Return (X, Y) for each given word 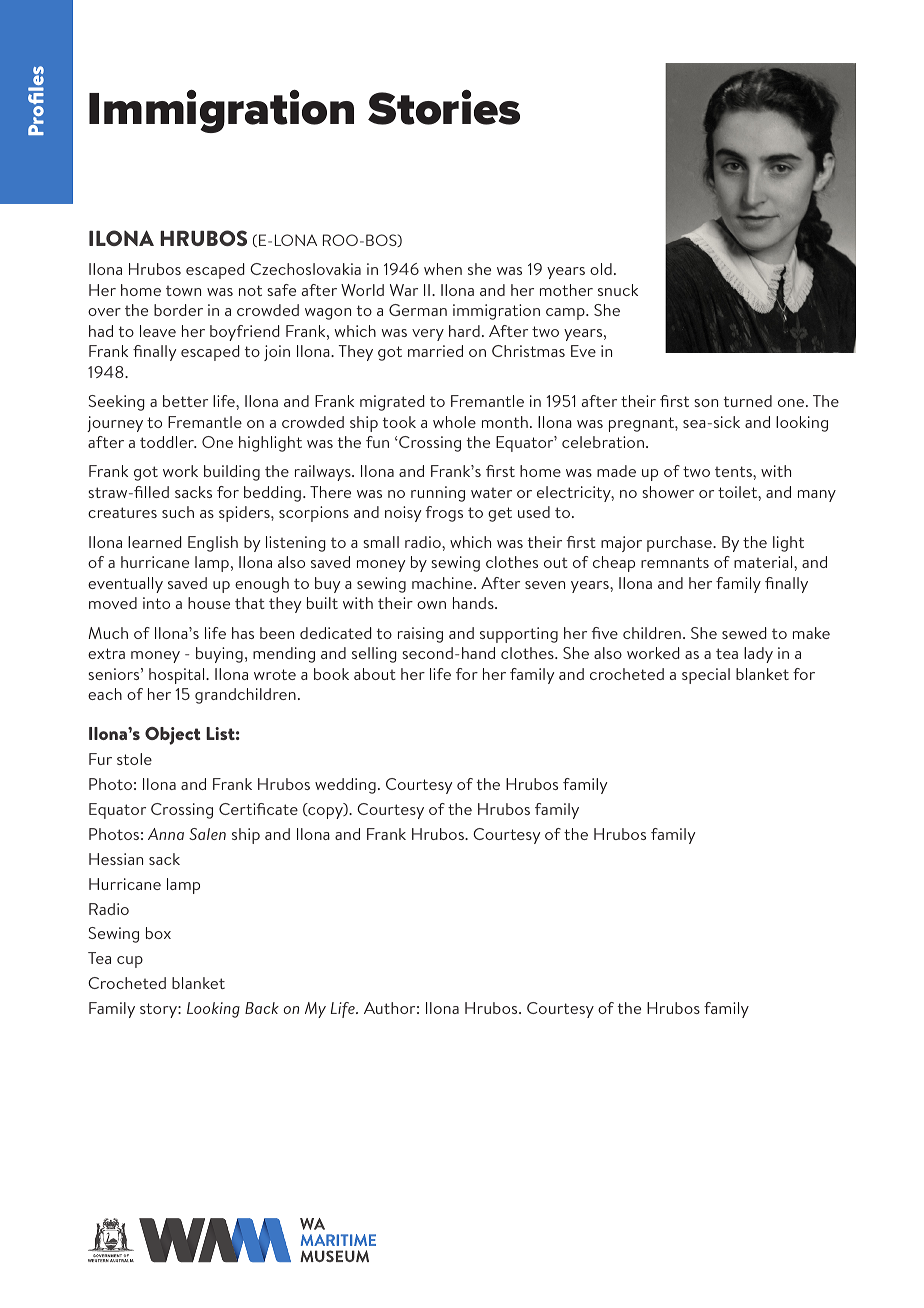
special (706, 676)
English (213, 544)
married (435, 351)
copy (325, 813)
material (764, 562)
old (601, 269)
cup (130, 962)
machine (443, 583)
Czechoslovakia (305, 269)
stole (134, 759)
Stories (444, 107)
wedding (345, 786)
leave (158, 331)
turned (748, 401)
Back (262, 1008)
